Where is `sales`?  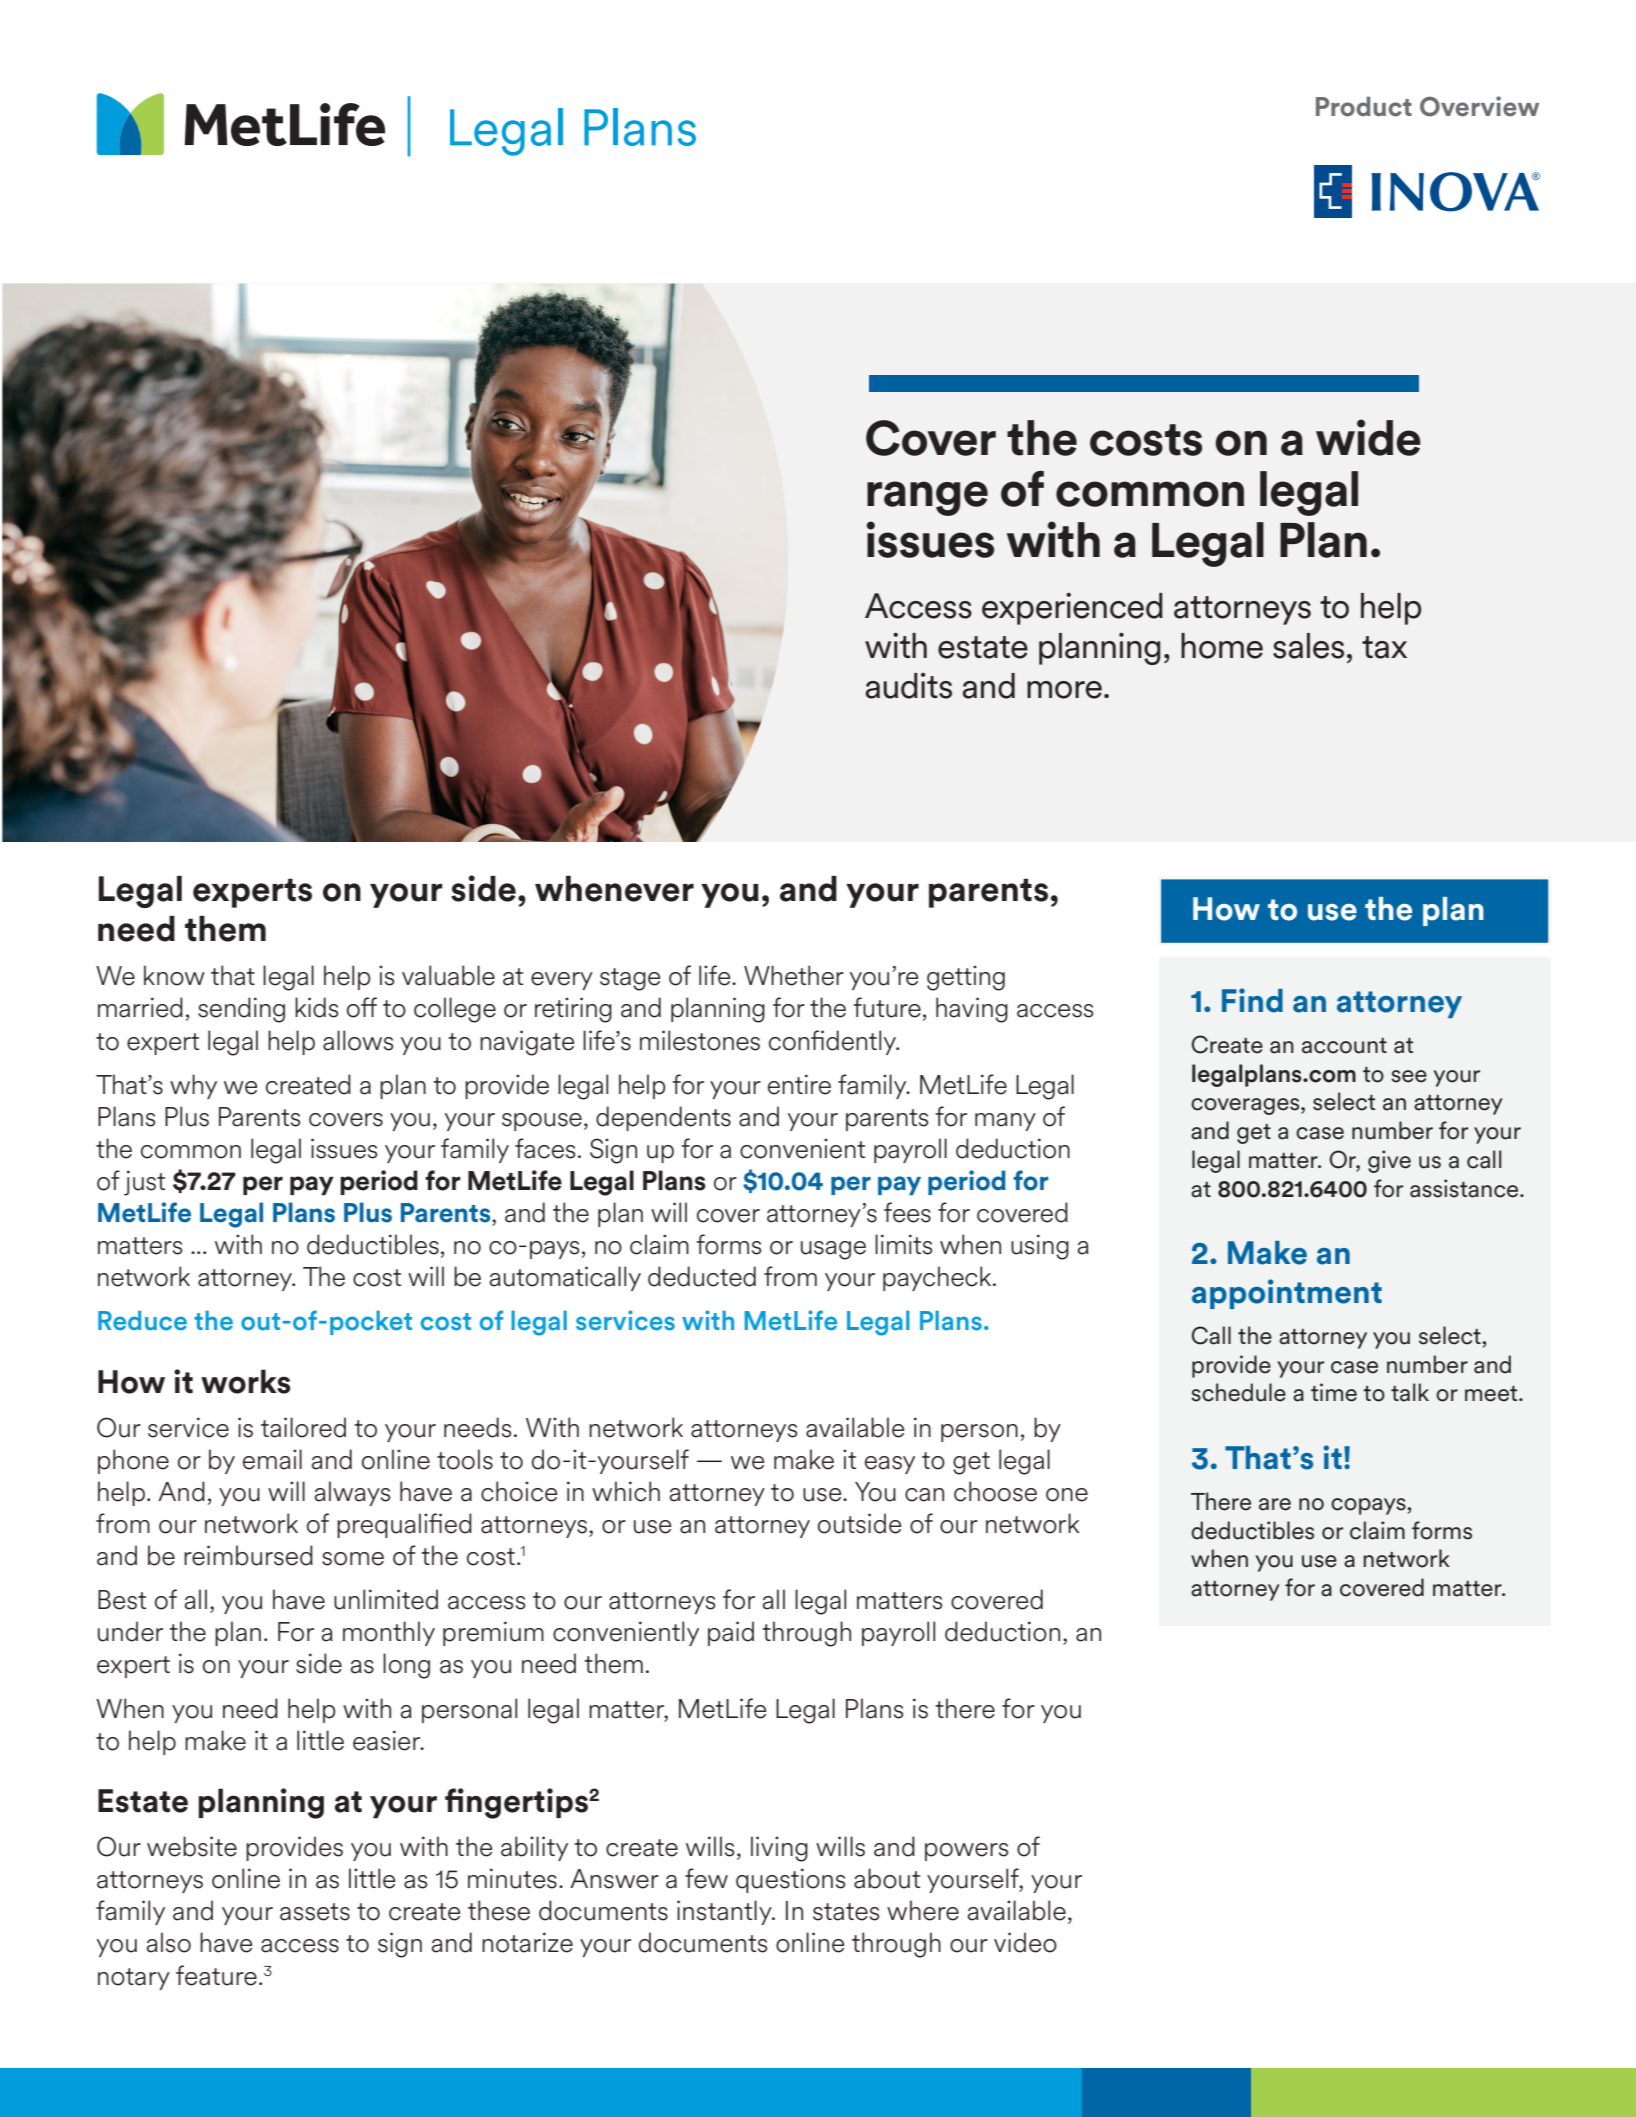
sales is located at coordinates (1308, 646).
